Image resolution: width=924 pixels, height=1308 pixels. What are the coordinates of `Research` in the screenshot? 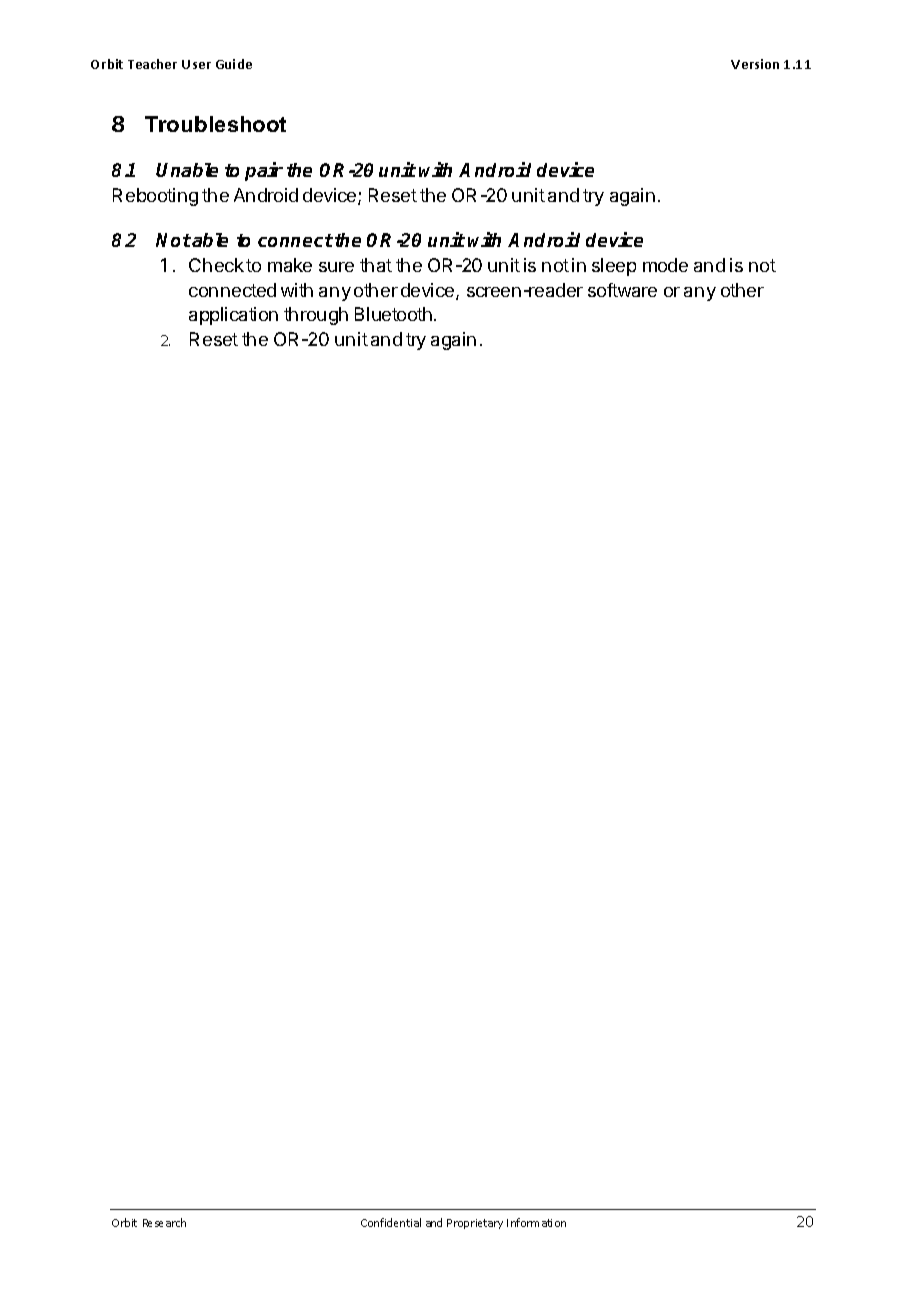 It's located at (164, 1222).
